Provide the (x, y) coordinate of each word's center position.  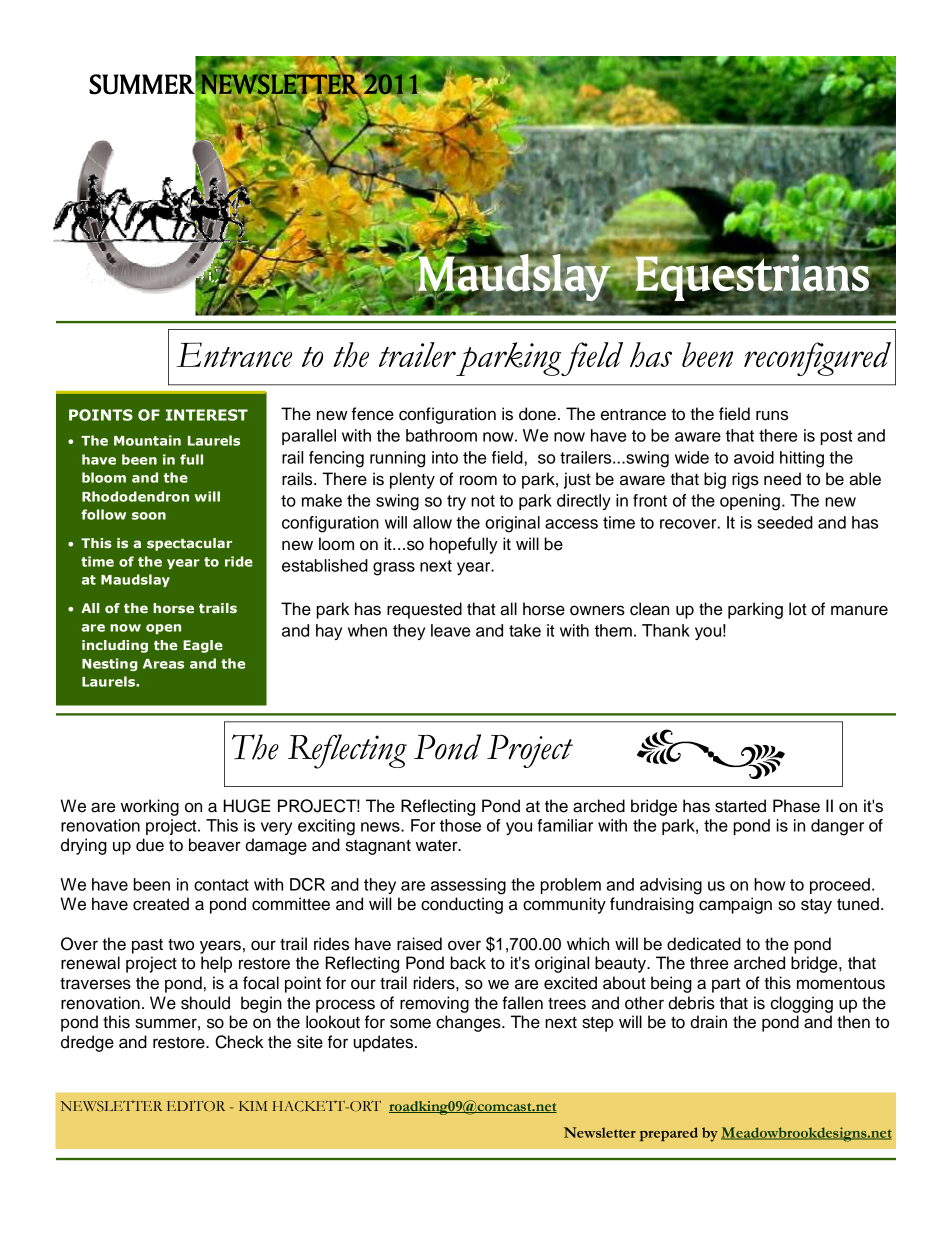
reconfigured (817, 359)
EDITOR (196, 1105)
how (769, 884)
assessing (468, 886)
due (150, 845)
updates (385, 1043)
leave (450, 630)
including (115, 646)
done (537, 414)
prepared (669, 1134)
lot (798, 609)
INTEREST (207, 415)
